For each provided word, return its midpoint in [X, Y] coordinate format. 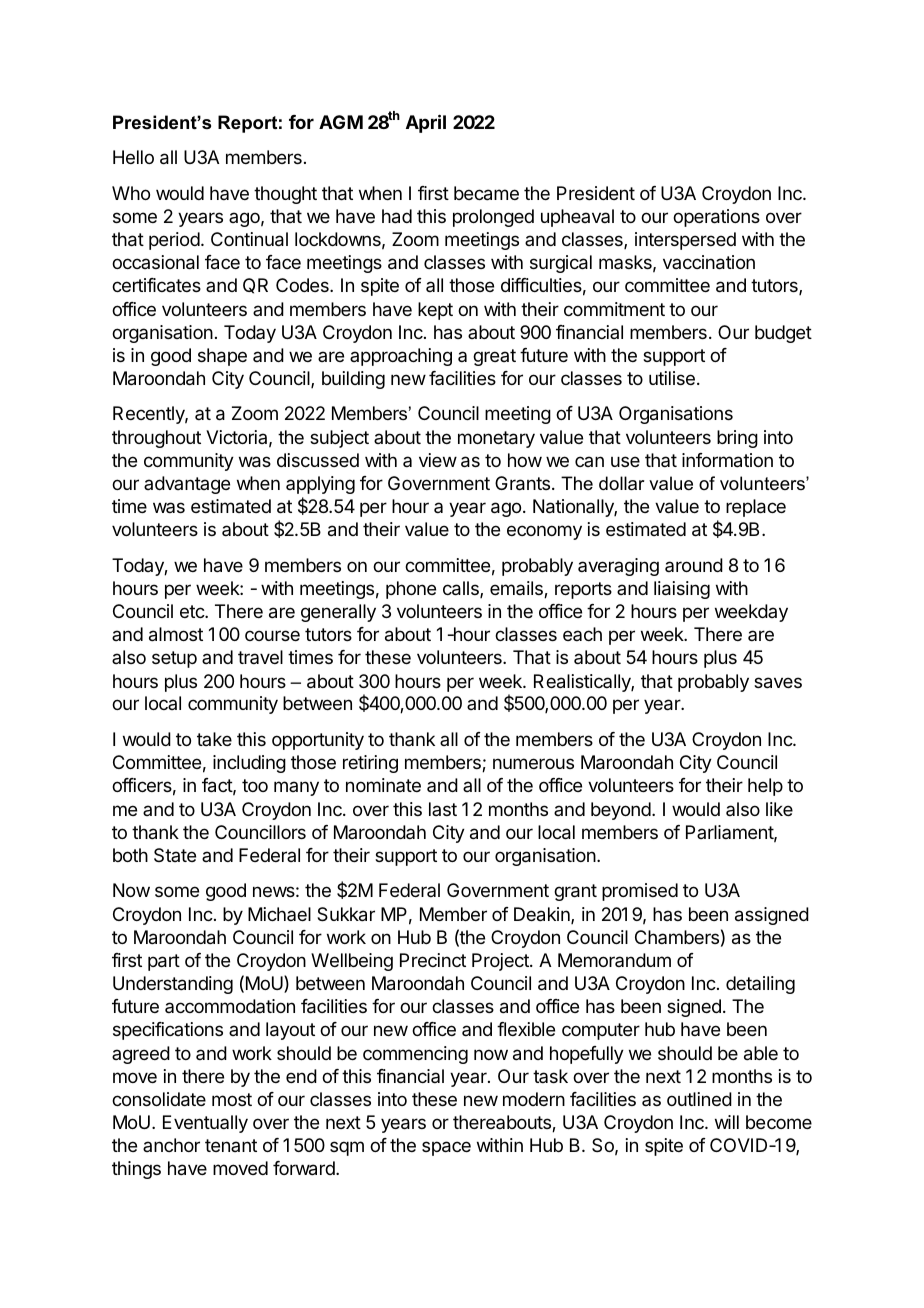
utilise [672, 378]
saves [778, 683]
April [426, 123]
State [175, 855]
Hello [133, 157]
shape [222, 357]
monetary [496, 439]
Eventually [205, 1124]
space [446, 1148]
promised [640, 892]
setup [174, 659]
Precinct [433, 960]
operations [716, 218]
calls [462, 589]
